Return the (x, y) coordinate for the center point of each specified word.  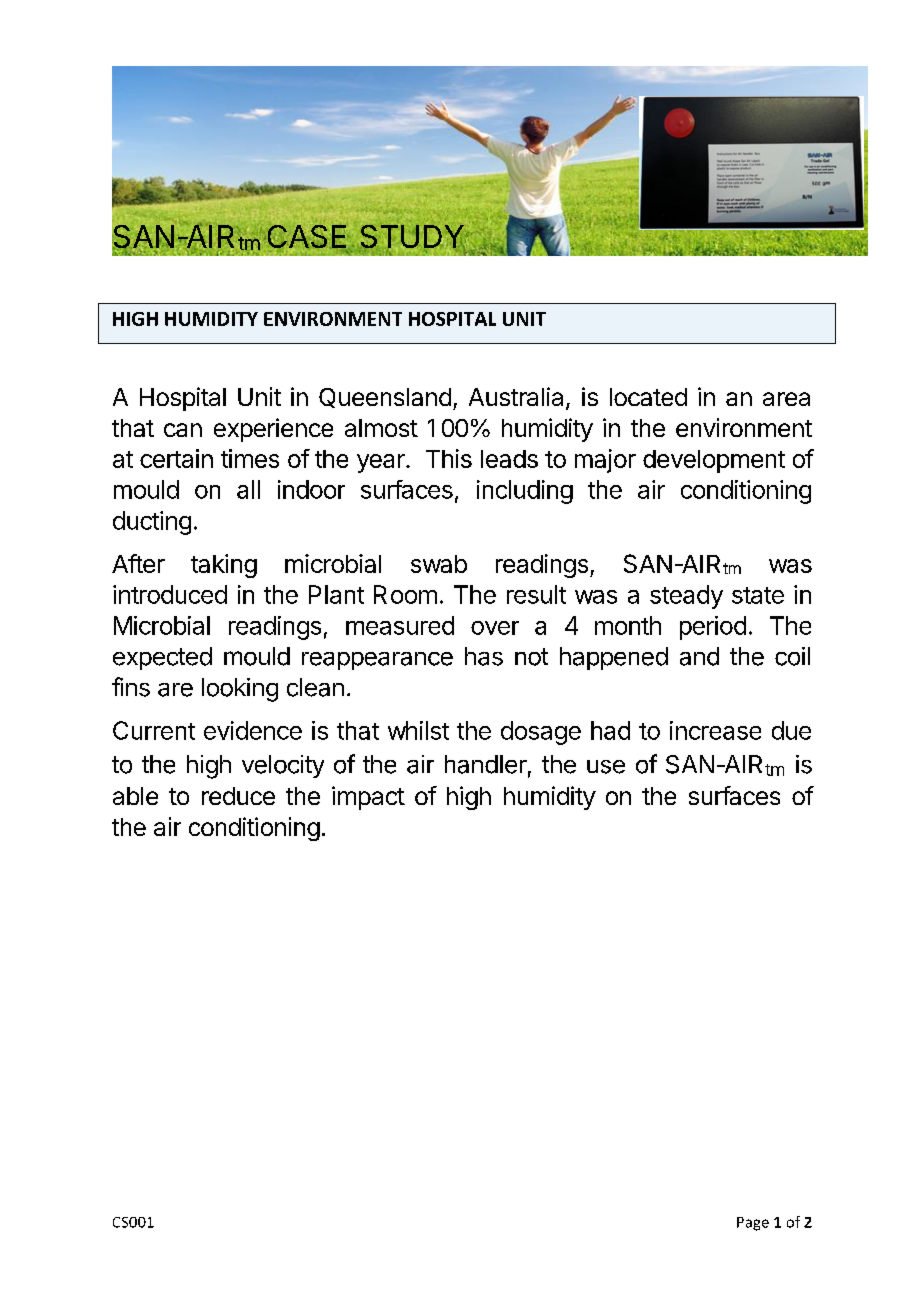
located (648, 397)
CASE (307, 238)
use (606, 767)
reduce (238, 796)
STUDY (413, 238)
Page (753, 1224)
